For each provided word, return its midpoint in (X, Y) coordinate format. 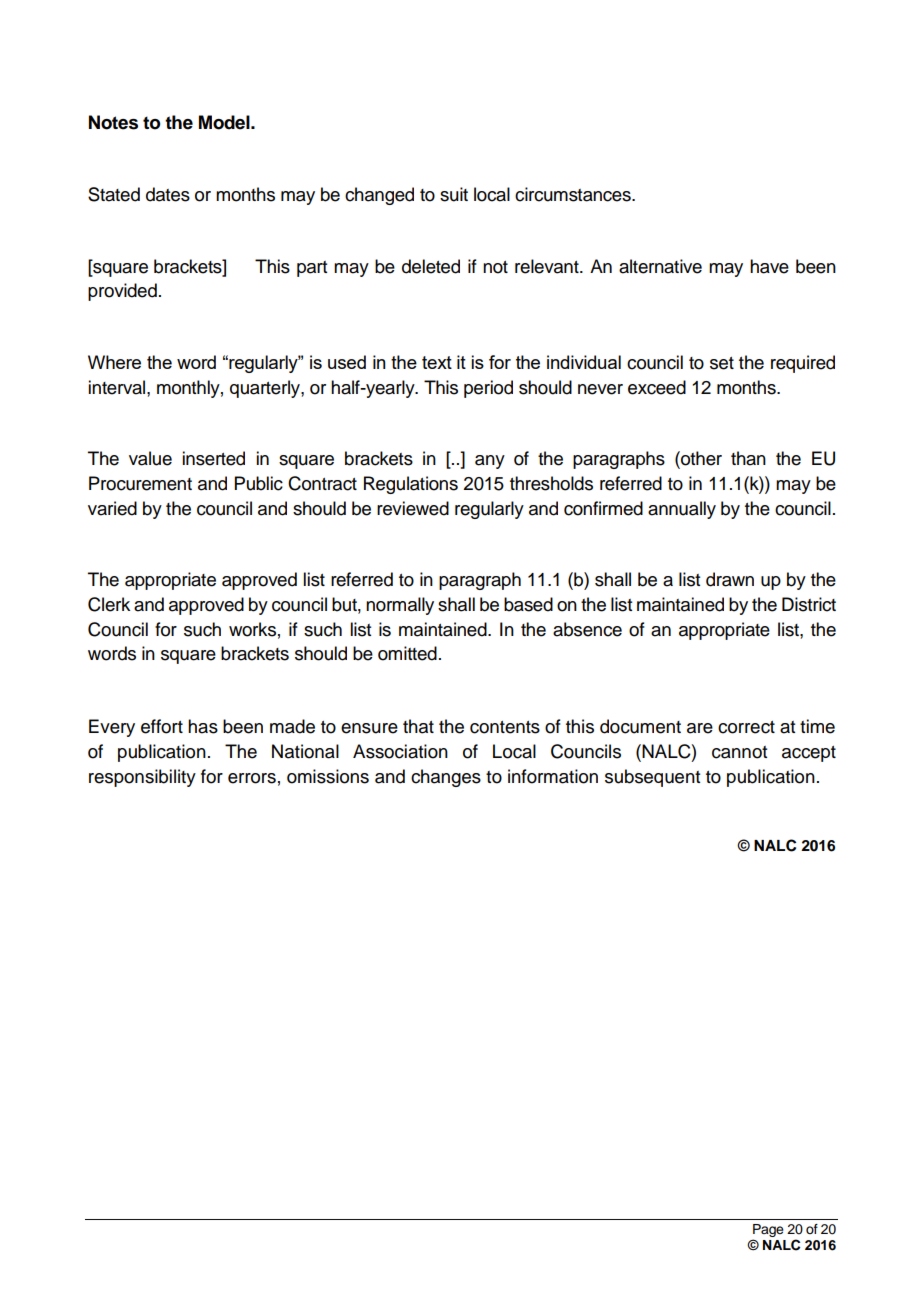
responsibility (142, 778)
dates (168, 194)
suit (454, 194)
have (769, 266)
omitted (407, 653)
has (203, 726)
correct (746, 727)
